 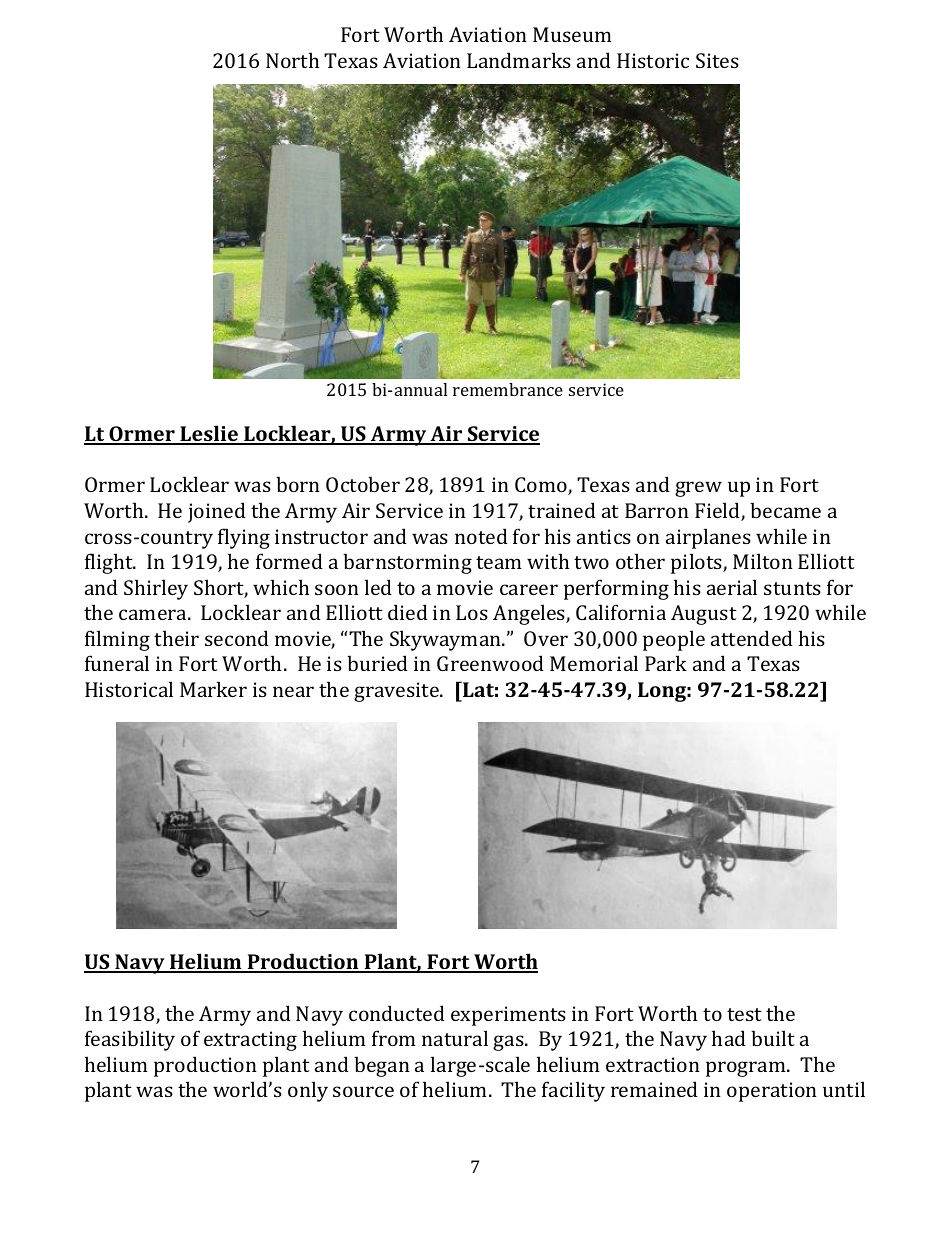 I want to click on Leslie, so click(x=209, y=435).
